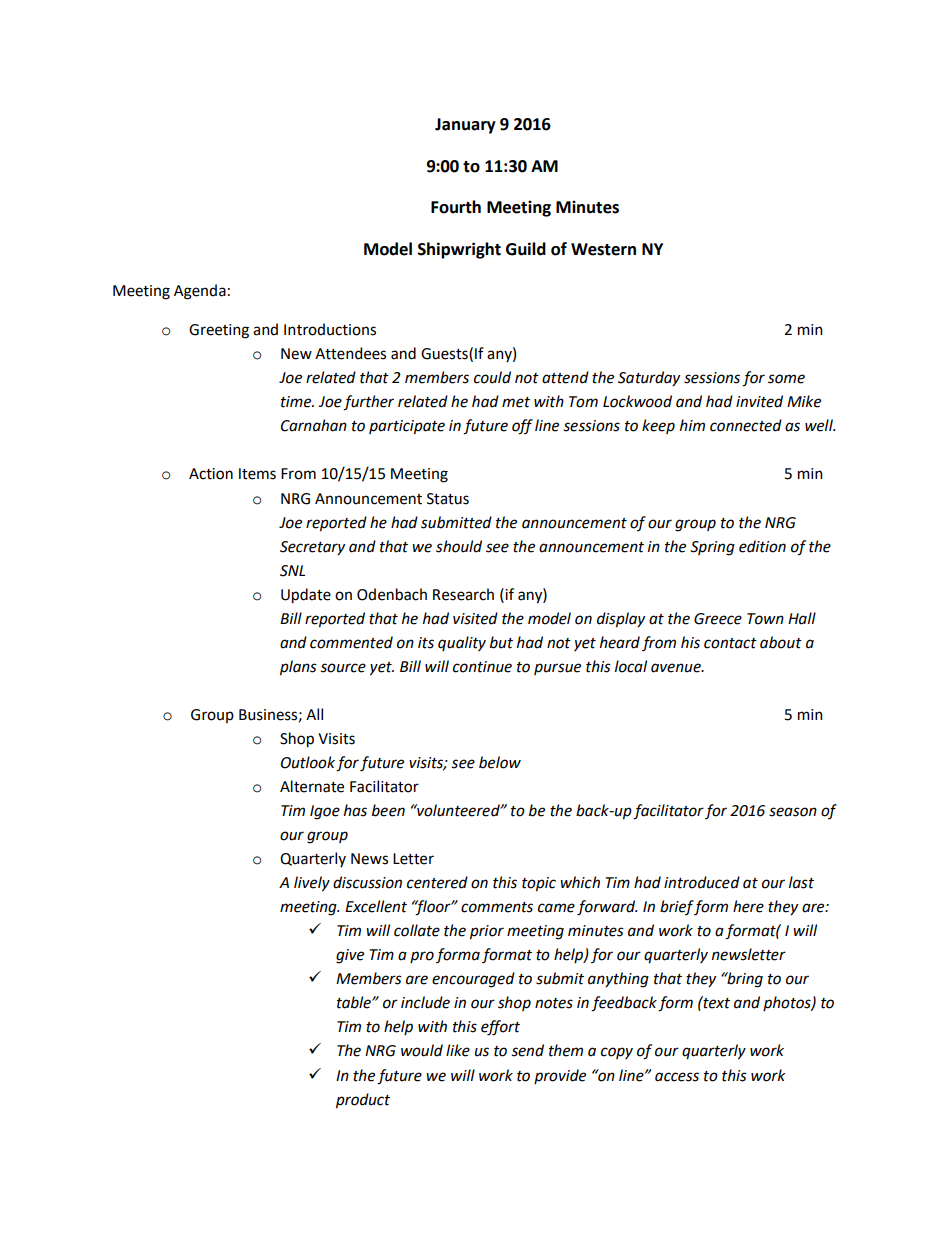 Image resolution: width=952 pixels, height=1233 pixels. Describe the element at coordinates (603, 249) in the screenshot. I see `Western` at that location.
